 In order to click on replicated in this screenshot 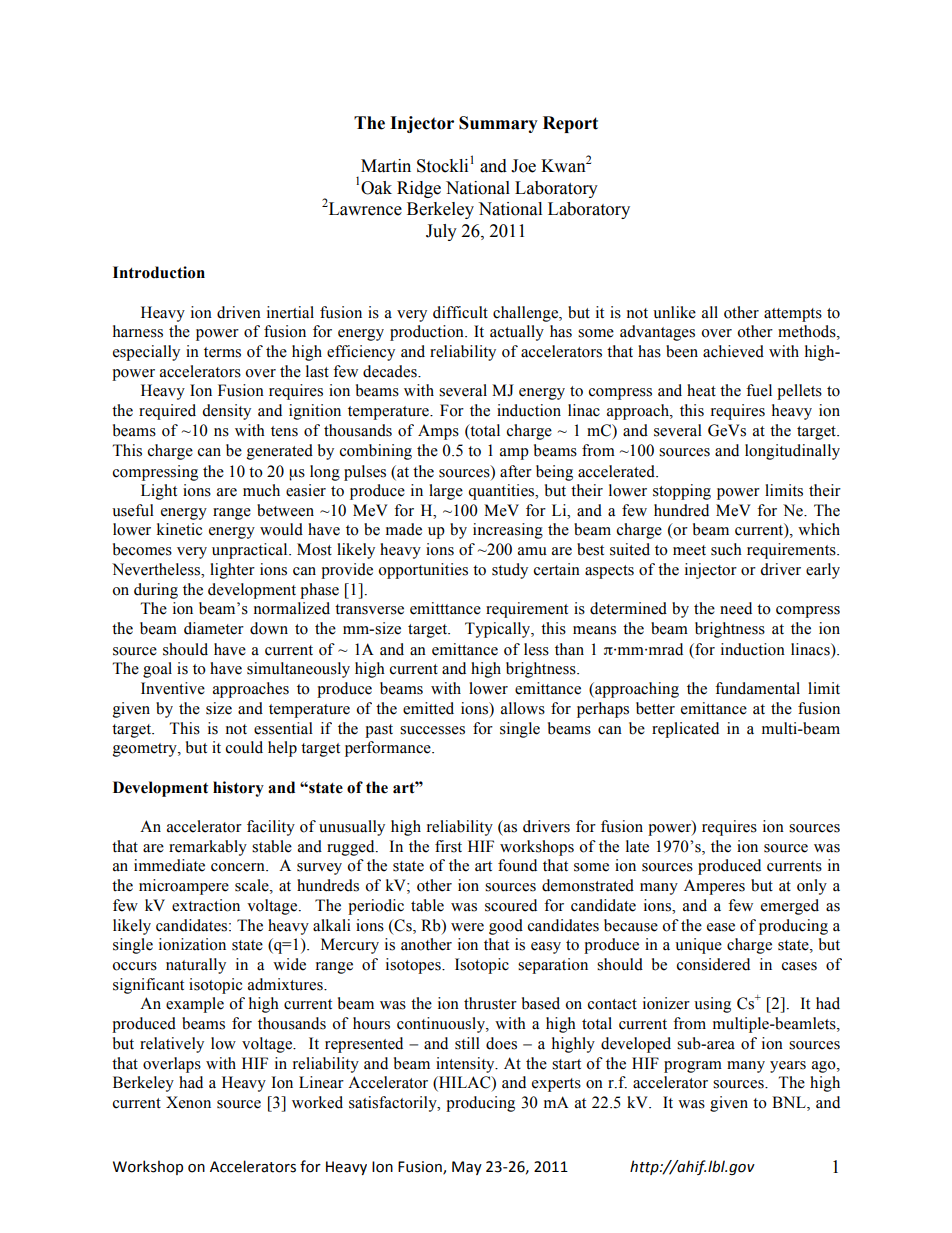, I will do `click(685, 730)`.
